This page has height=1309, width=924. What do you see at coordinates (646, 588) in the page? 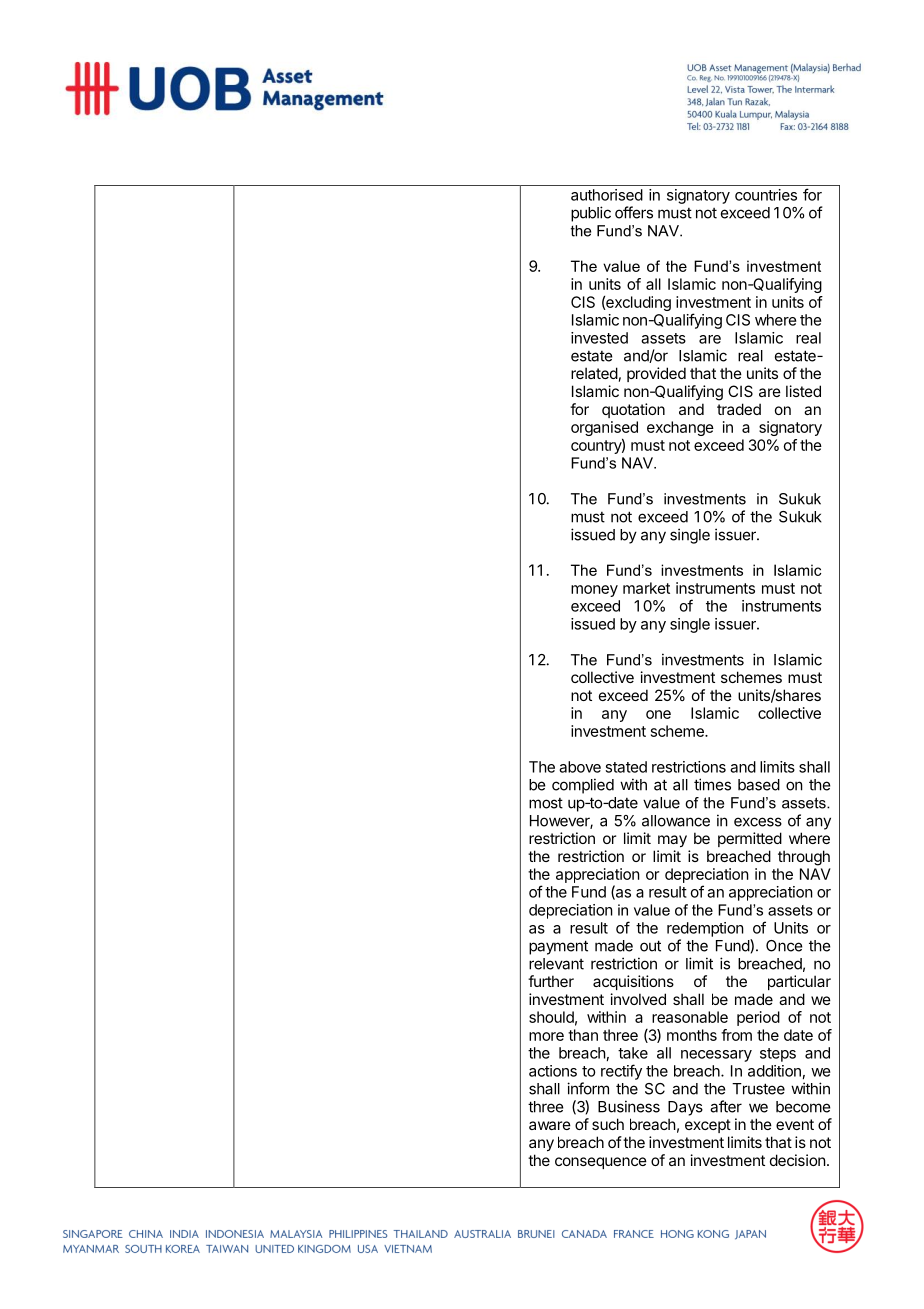
I see `market` at bounding box center [646, 588].
